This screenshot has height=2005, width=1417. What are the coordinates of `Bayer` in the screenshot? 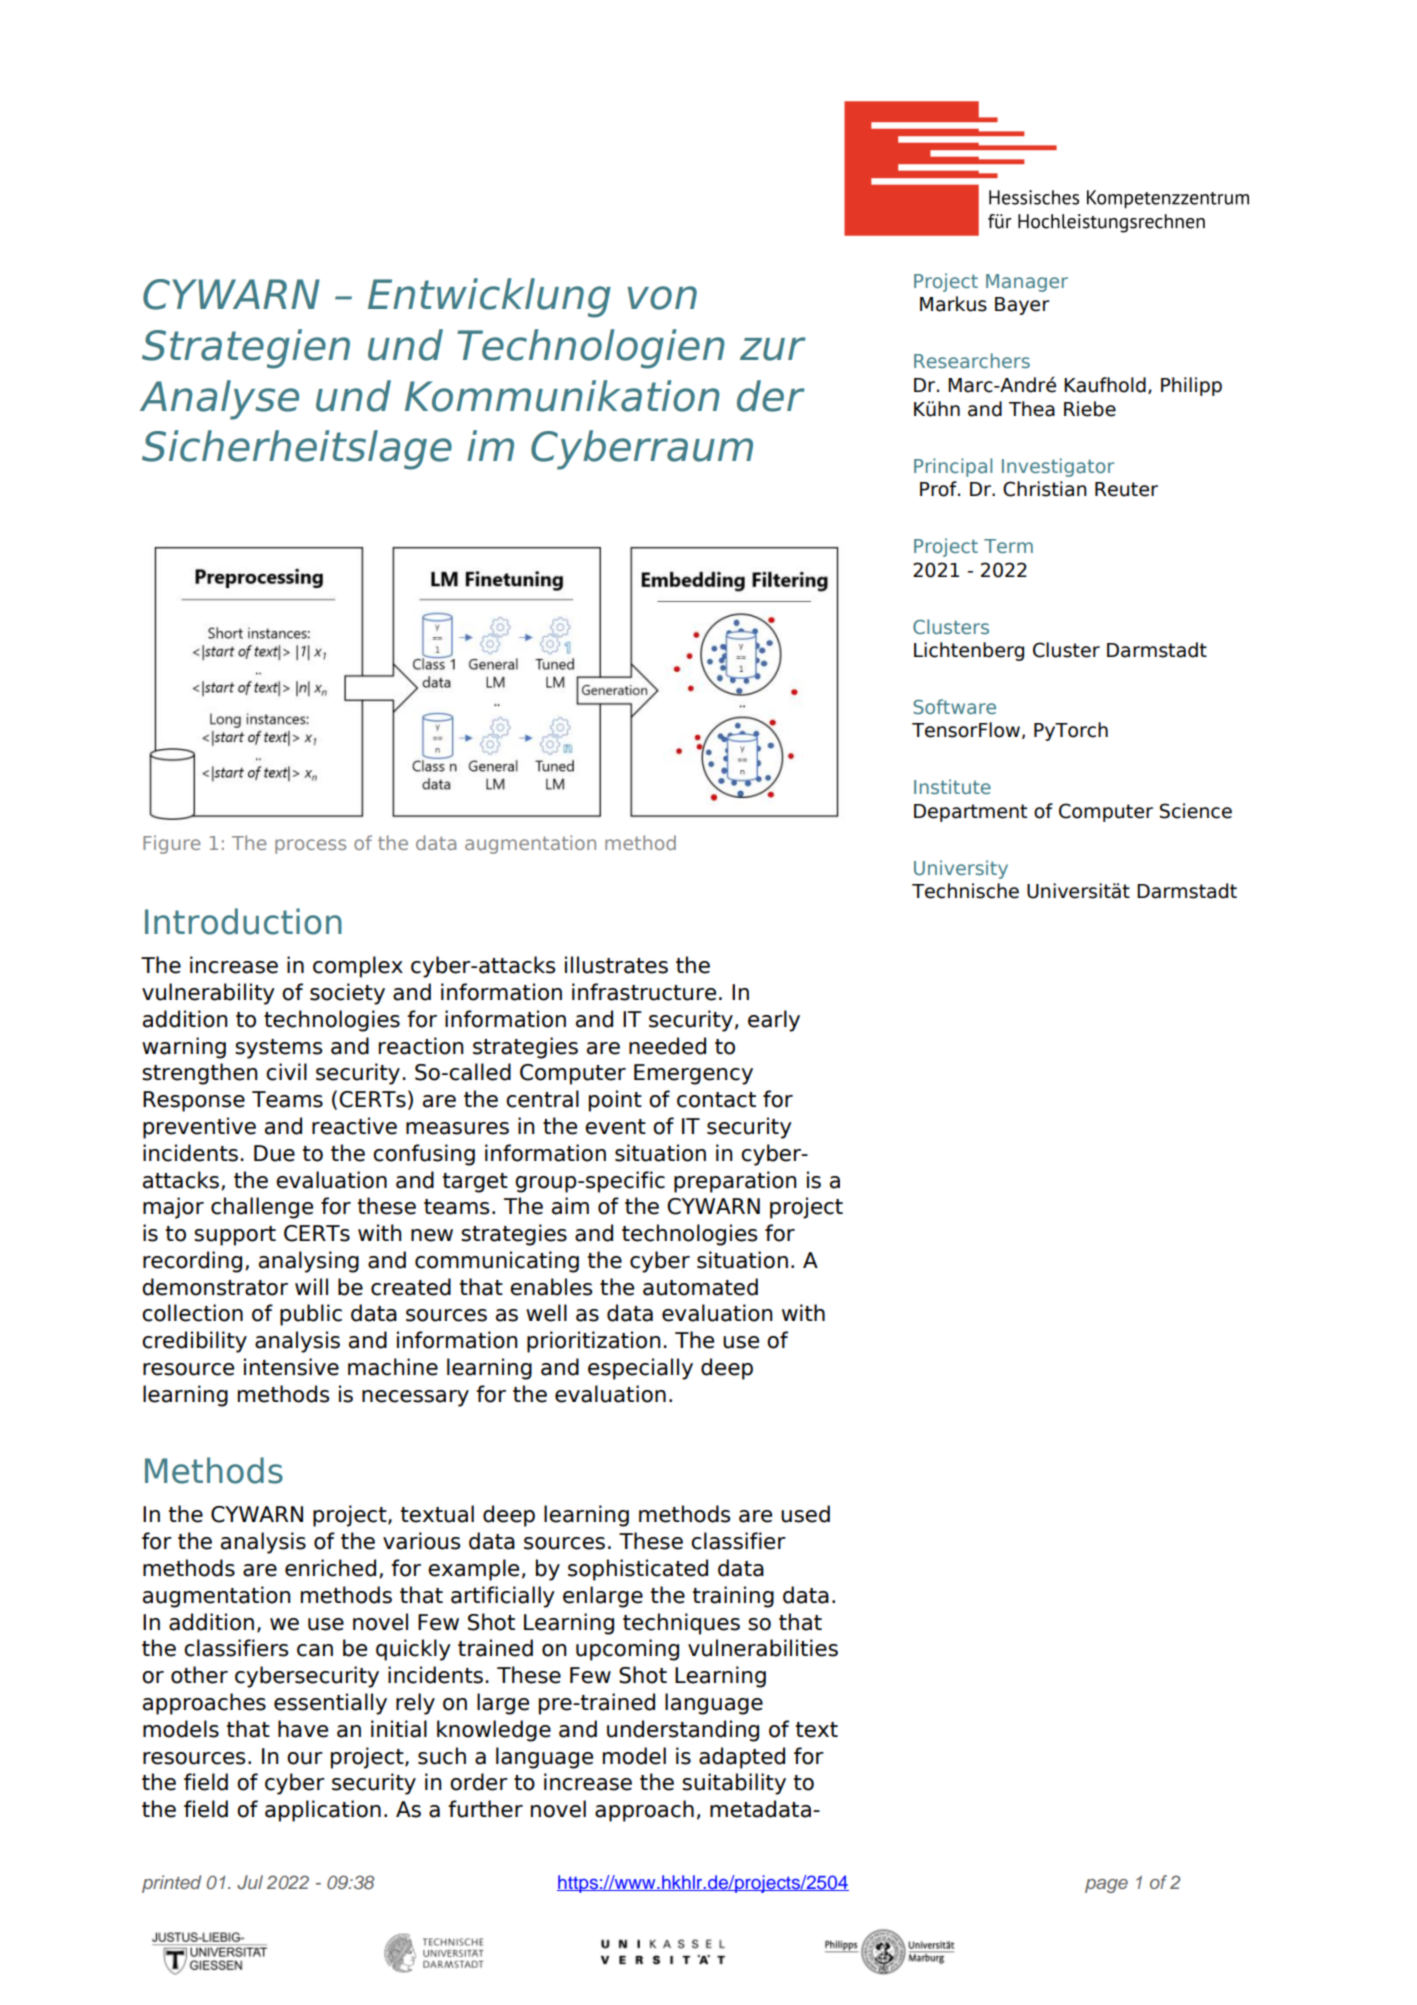 It's located at (1022, 306).
